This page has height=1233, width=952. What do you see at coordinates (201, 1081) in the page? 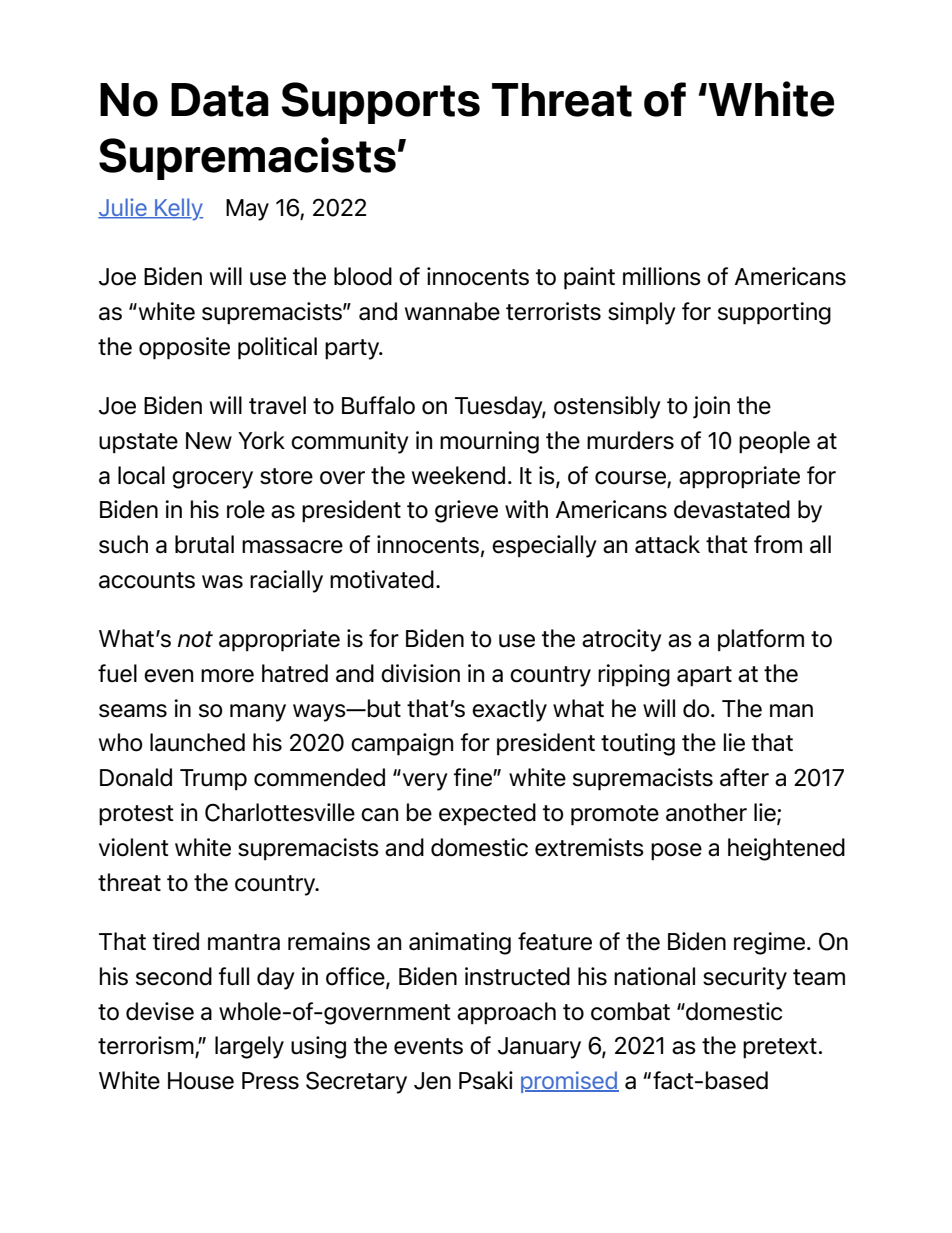
I see `House` at bounding box center [201, 1081].
